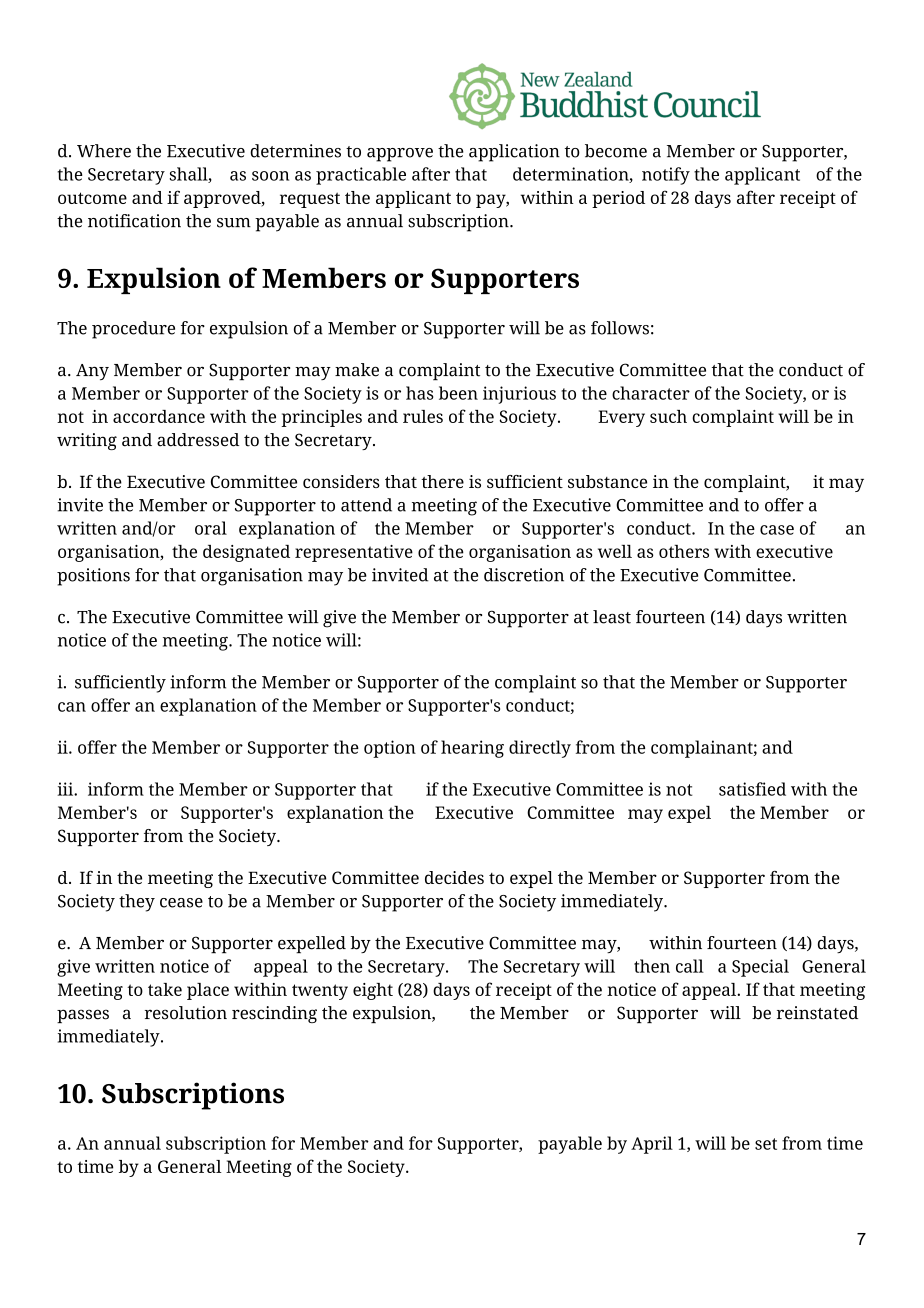 Image resolution: width=924 pixels, height=1308 pixels. Describe the element at coordinates (668, 416) in the screenshot. I see `such` at that location.
